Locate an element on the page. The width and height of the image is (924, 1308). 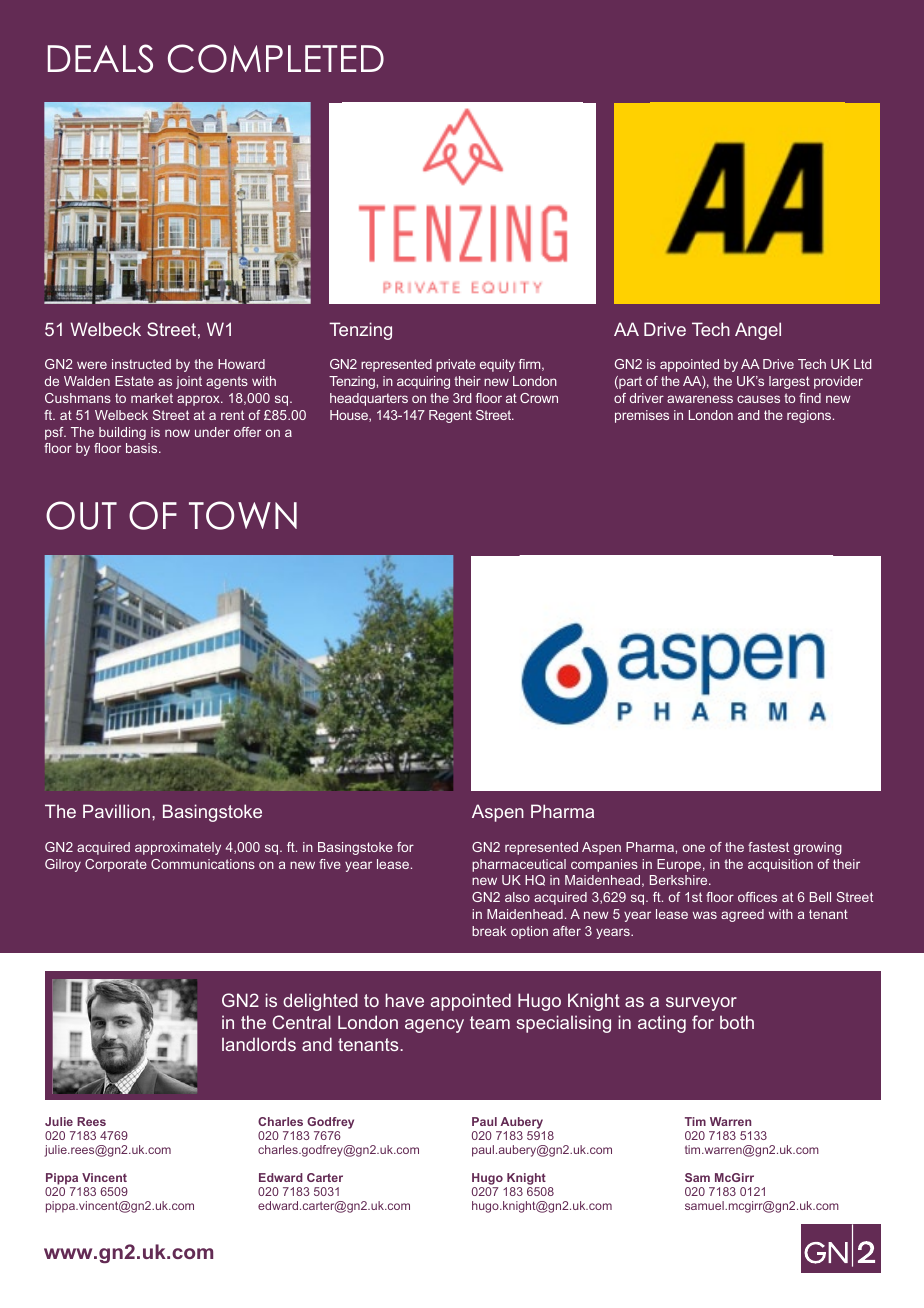
DEALS is located at coordinates (100, 58).
